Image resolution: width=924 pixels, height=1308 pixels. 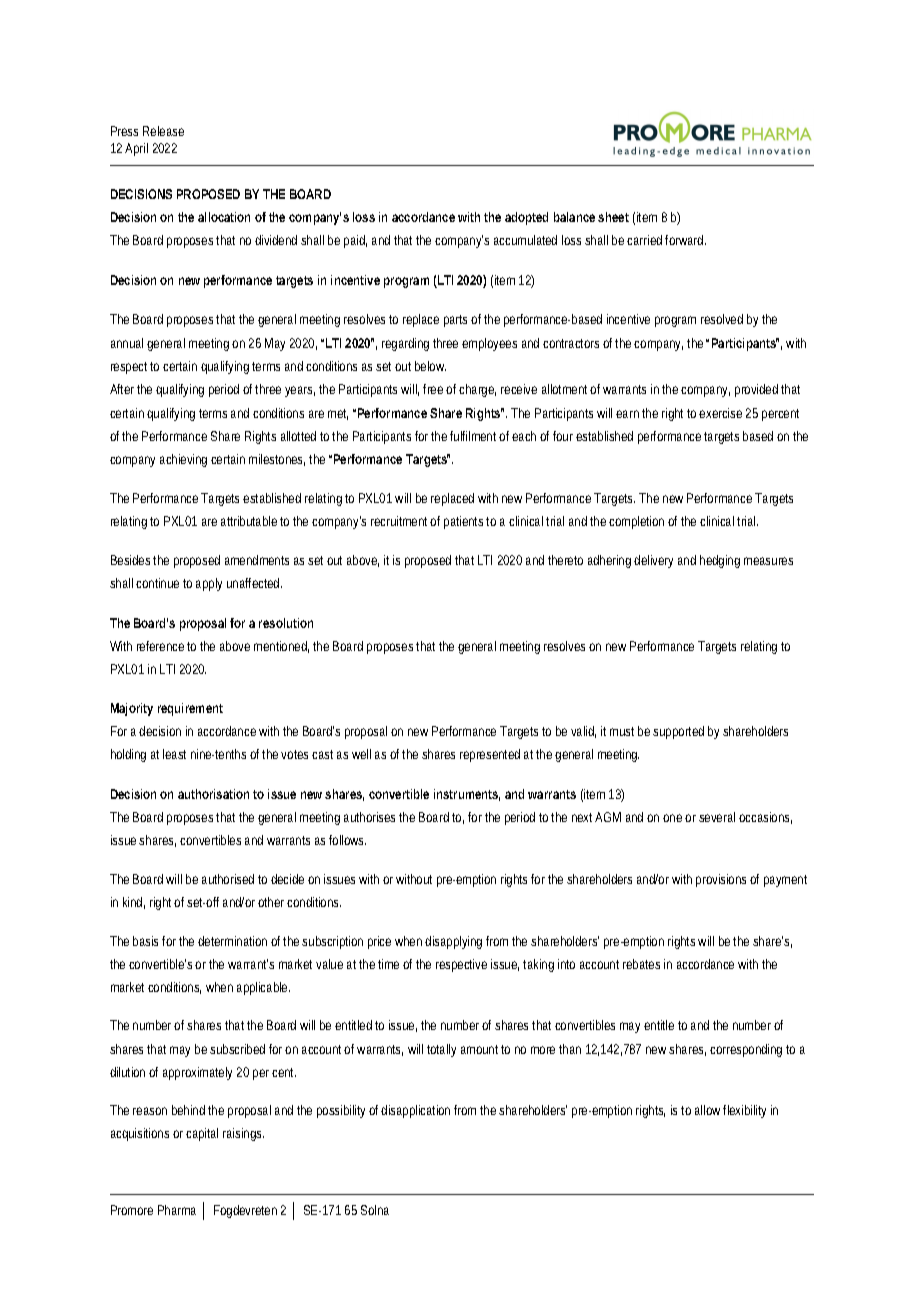 I want to click on Pharma, so click(x=177, y=1210).
